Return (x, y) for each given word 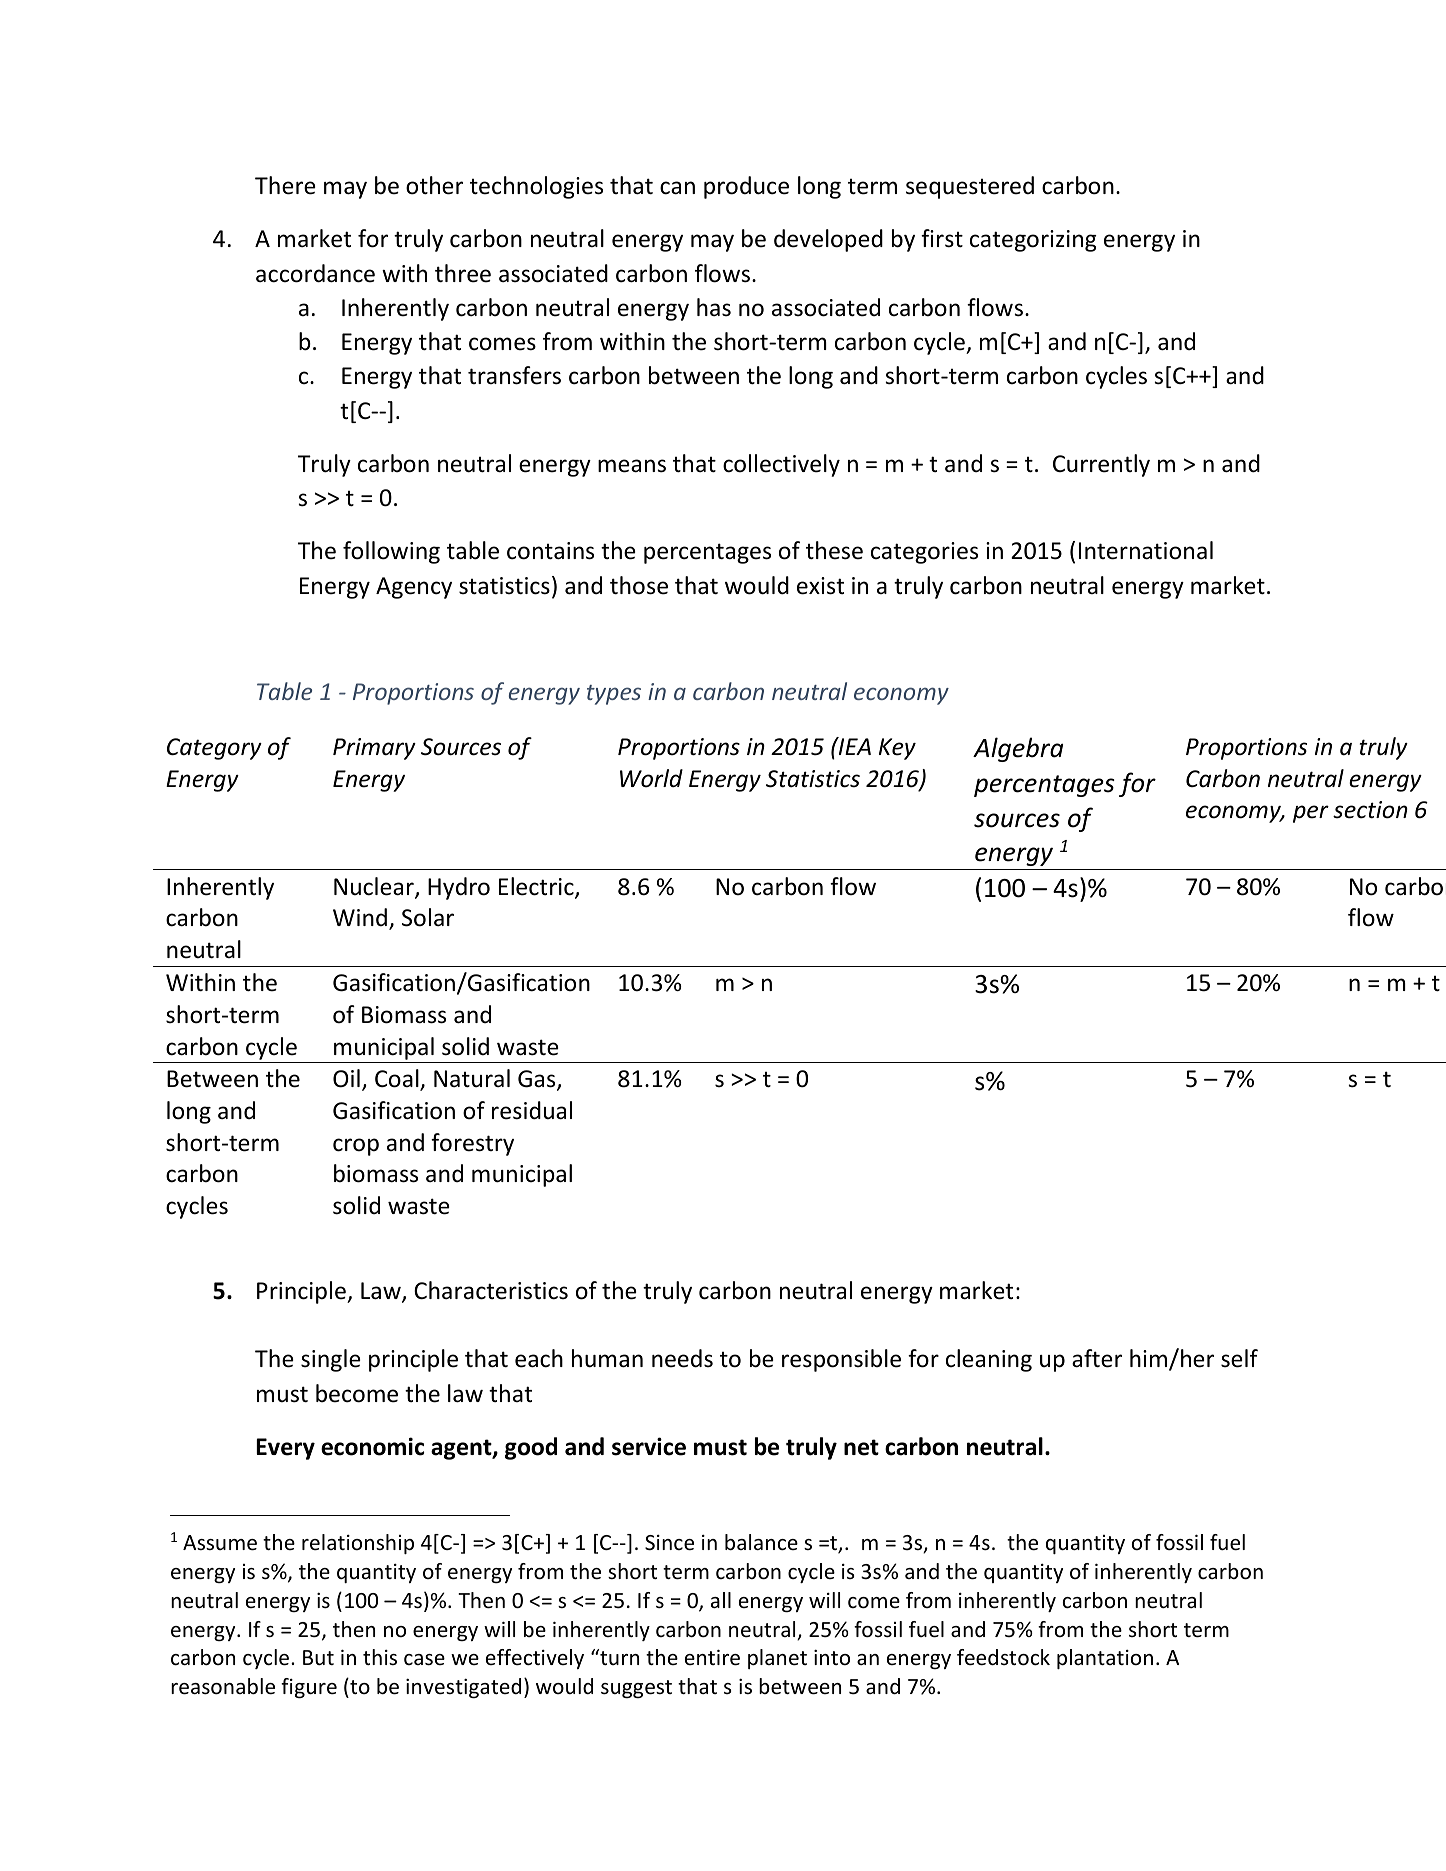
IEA (854, 746)
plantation (1105, 1659)
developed (828, 240)
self (1239, 1358)
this (380, 1657)
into (832, 1657)
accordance (315, 273)
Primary (374, 749)
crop (356, 1147)
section (1370, 810)
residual (532, 1110)
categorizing (1033, 241)
